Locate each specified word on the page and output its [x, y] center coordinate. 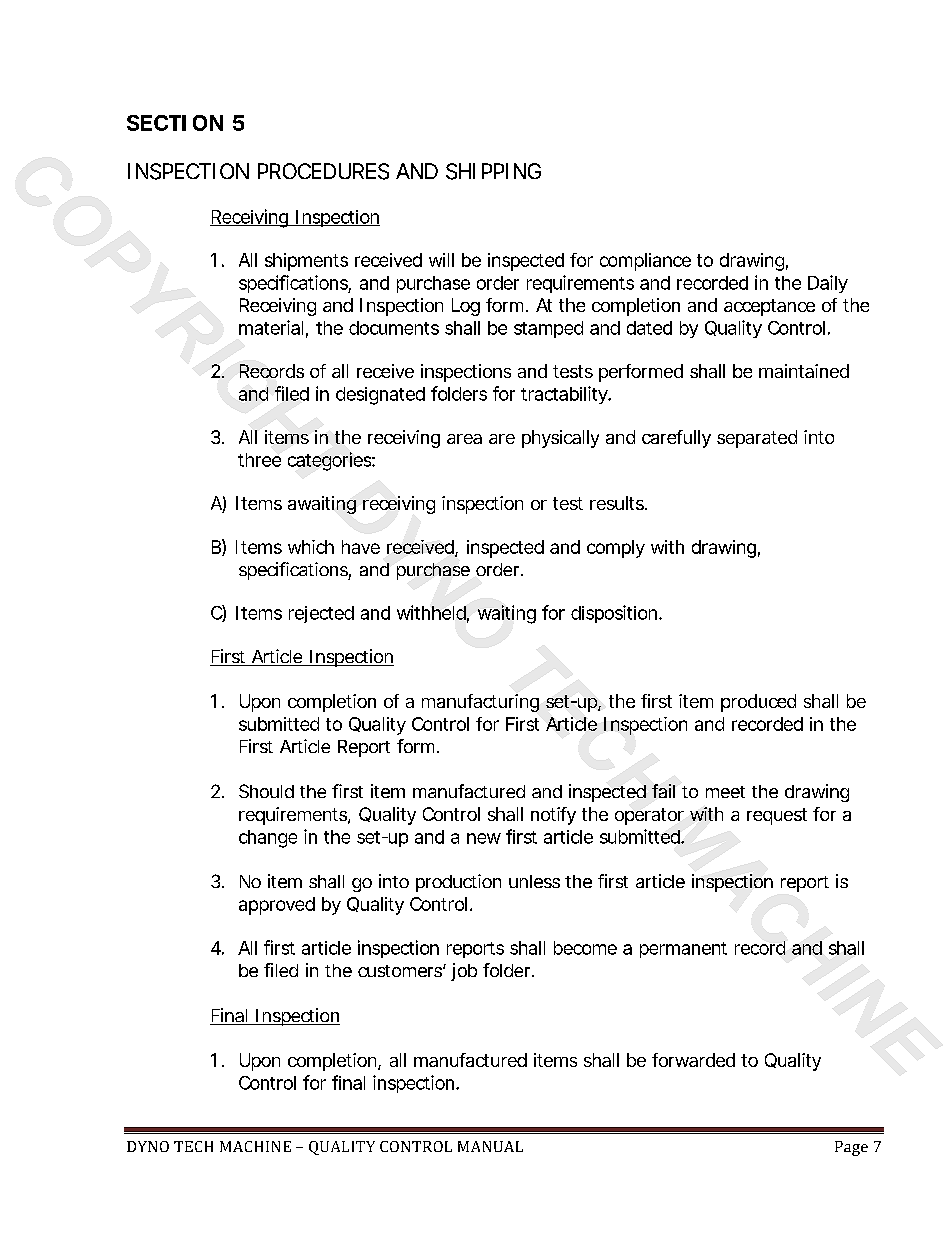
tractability [565, 395]
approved [277, 906]
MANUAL [490, 1146]
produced [758, 703]
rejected [321, 614]
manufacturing [480, 703]
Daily [828, 284]
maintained [804, 371]
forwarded [693, 1060]
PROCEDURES [323, 171]
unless [534, 881]
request [777, 816]
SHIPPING [493, 171]
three [259, 460]
